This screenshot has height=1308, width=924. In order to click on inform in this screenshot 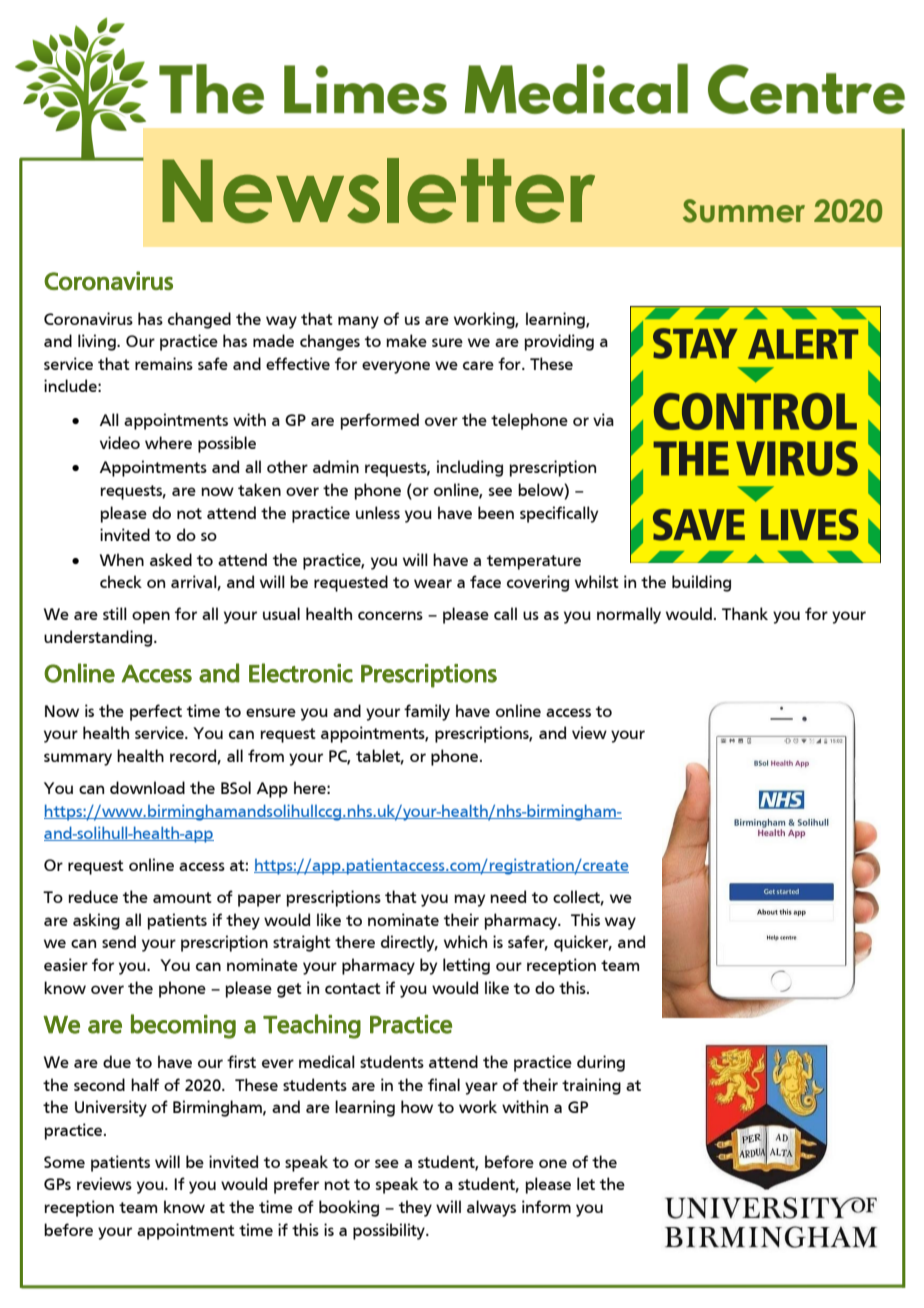, I will do `click(546, 1206)`.
